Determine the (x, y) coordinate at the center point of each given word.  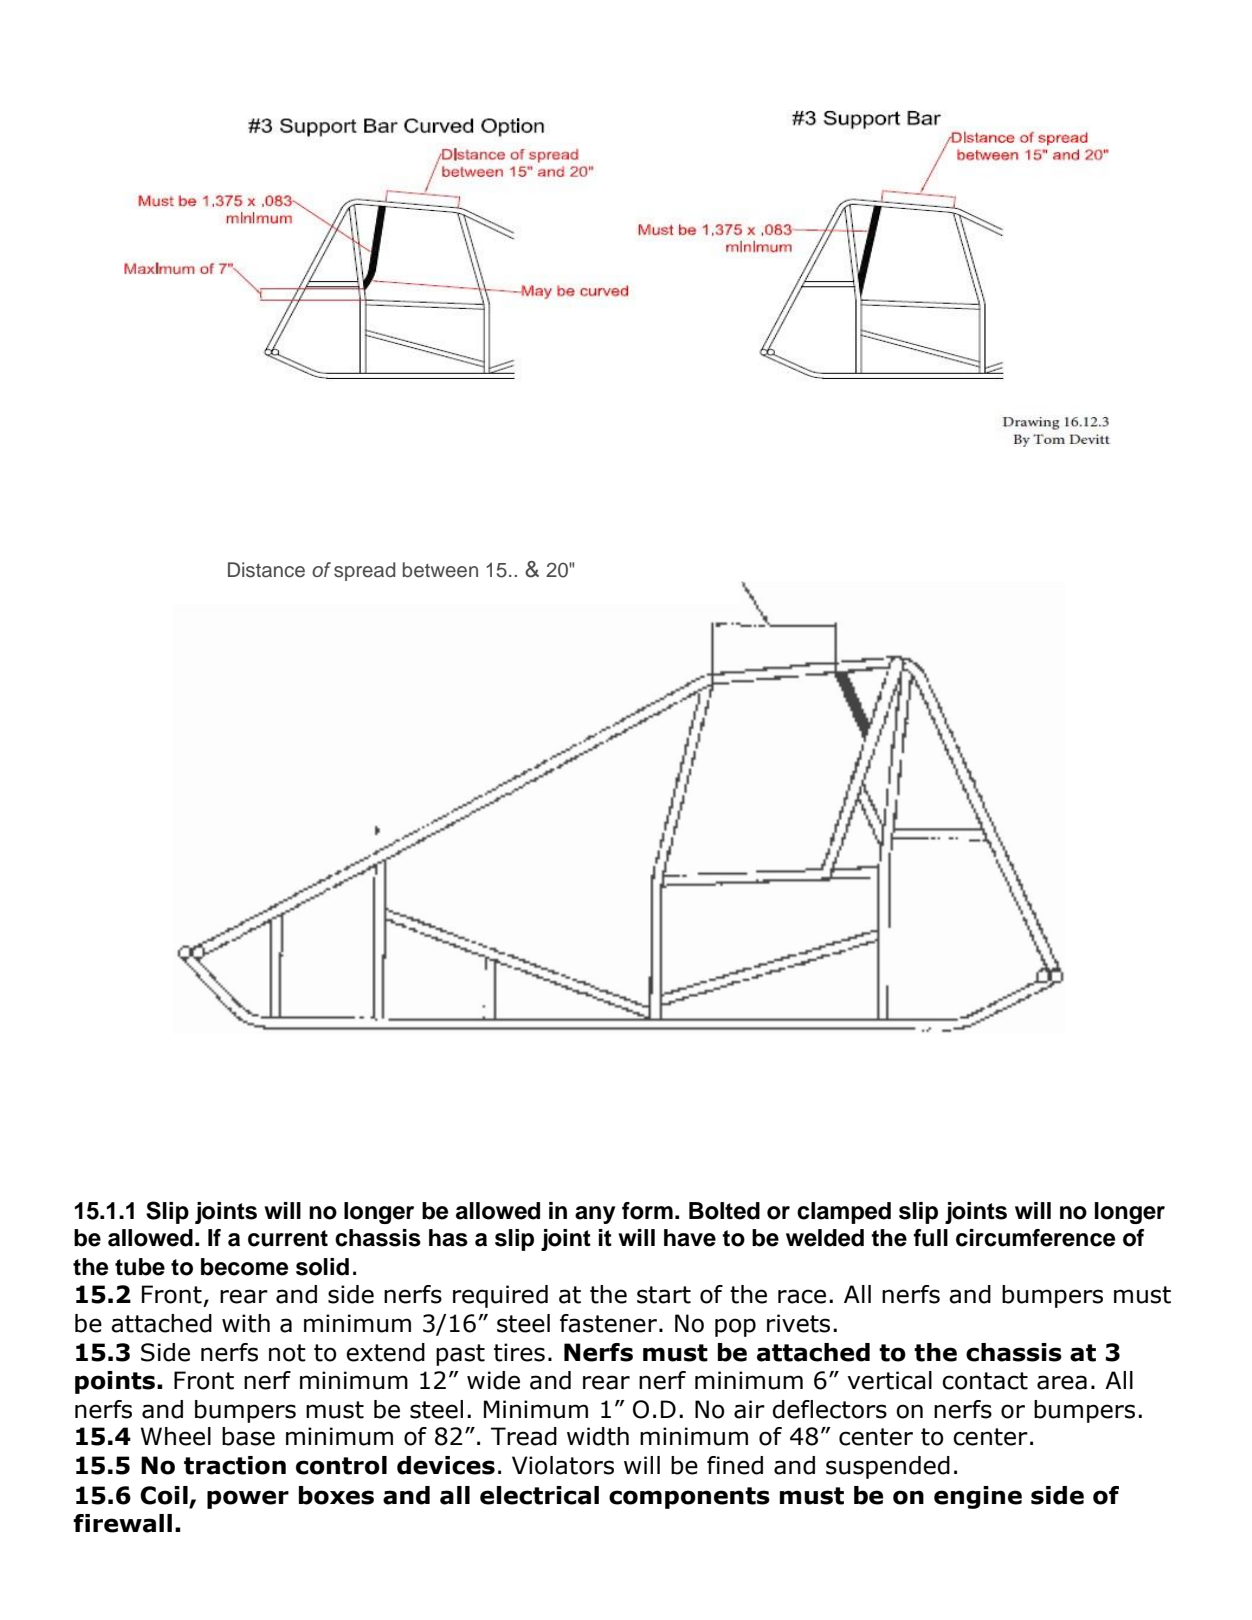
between (440, 570)
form (647, 1211)
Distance (266, 570)
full (930, 1238)
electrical (539, 1495)
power (248, 1499)
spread (364, 571)
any (595, 1215)
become (244, 1267)
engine (978, 1497)
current (288, 1238)
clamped (844, 1213)
